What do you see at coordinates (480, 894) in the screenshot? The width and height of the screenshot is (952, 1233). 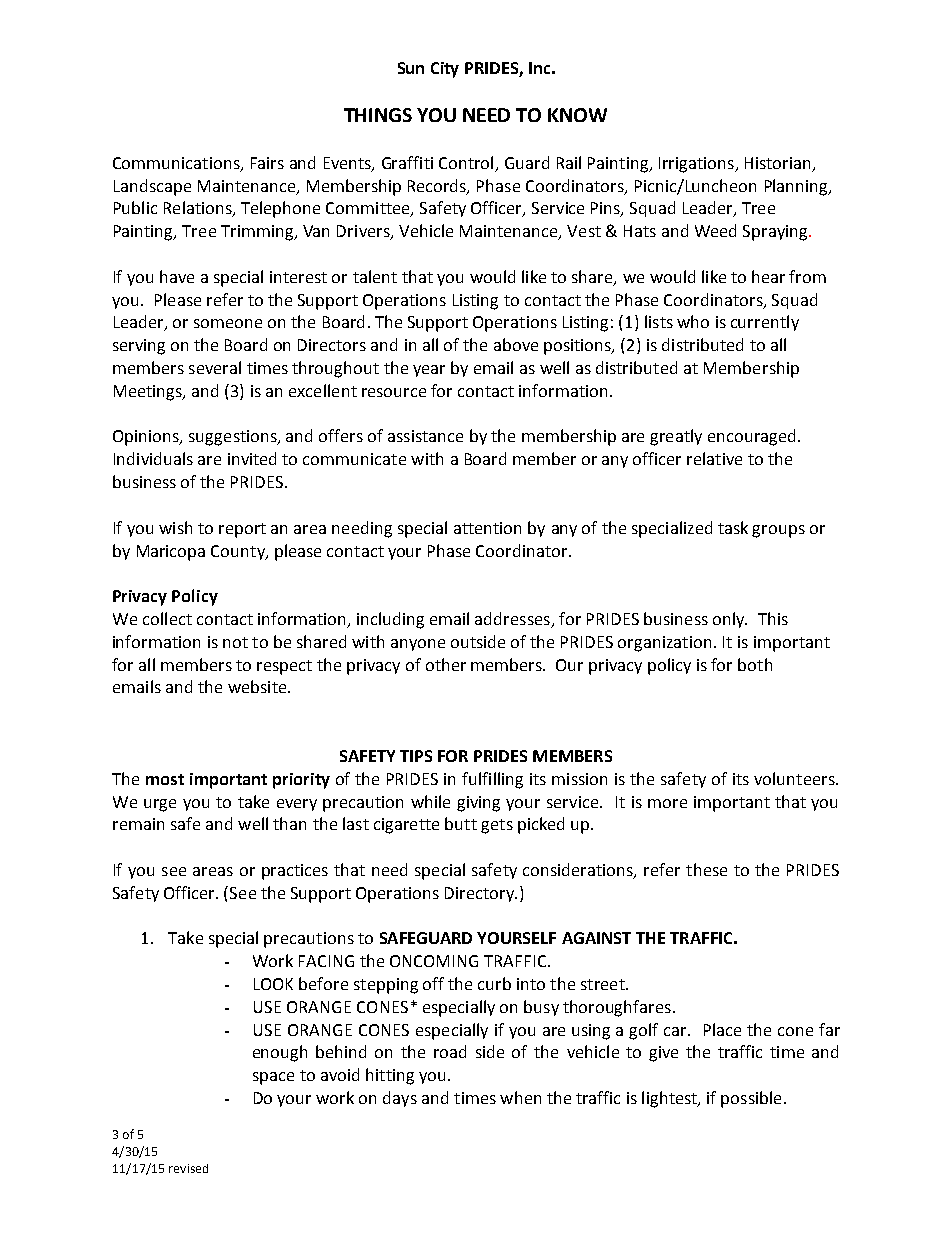 I see `Directory` at bounding box center [480, 894].
